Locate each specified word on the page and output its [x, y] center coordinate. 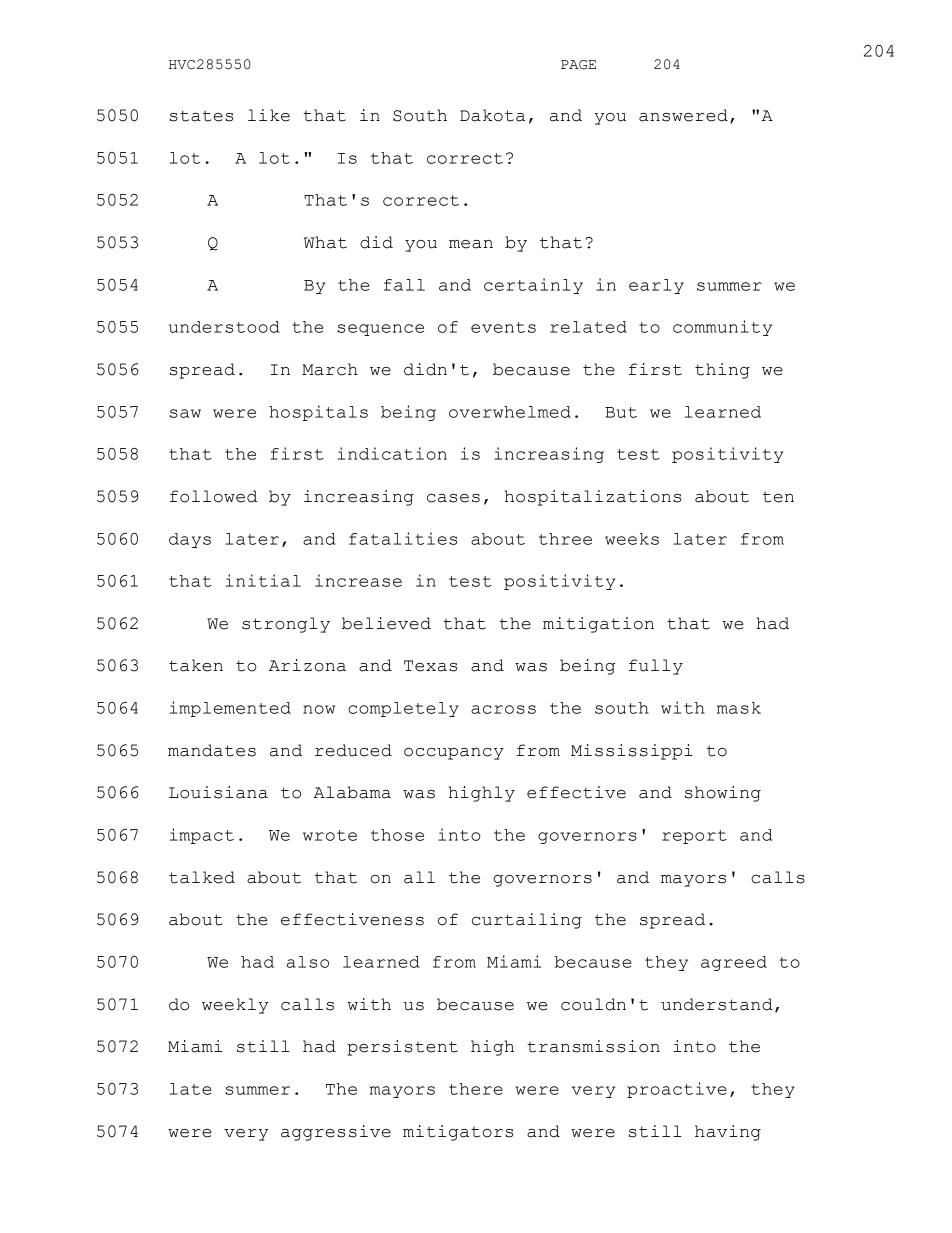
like [269, 115]
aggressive [336, 1133]
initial [263, 580]
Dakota [492, 115]
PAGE [578, 65]
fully [656, 667]
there [476, 1089]
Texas [430, 666]
